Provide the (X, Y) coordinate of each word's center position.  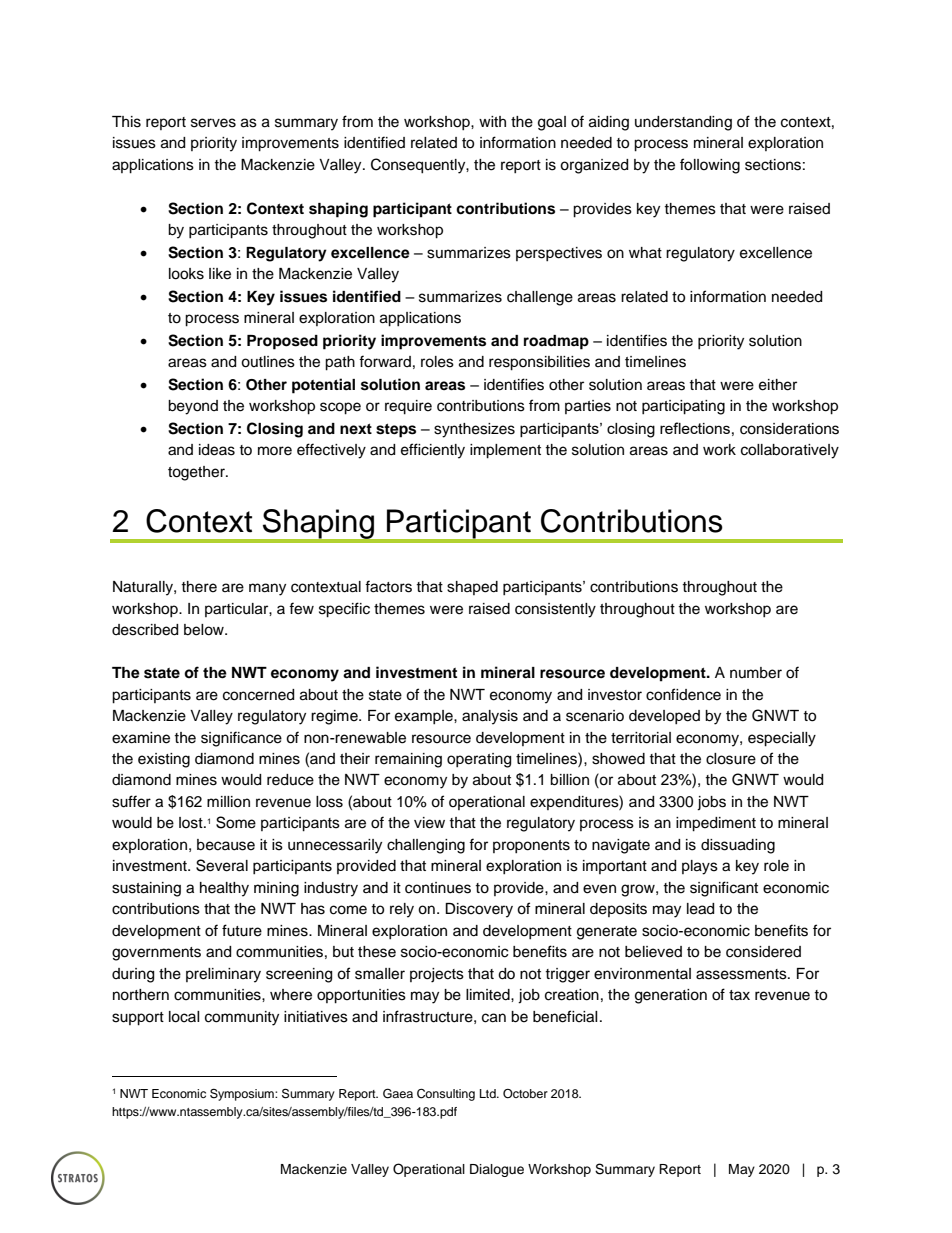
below (205, 630)
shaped (472, 588)
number (756, 673)
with (492, 121)
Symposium (243, 1094)
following (710, 166)
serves (213, 123)
